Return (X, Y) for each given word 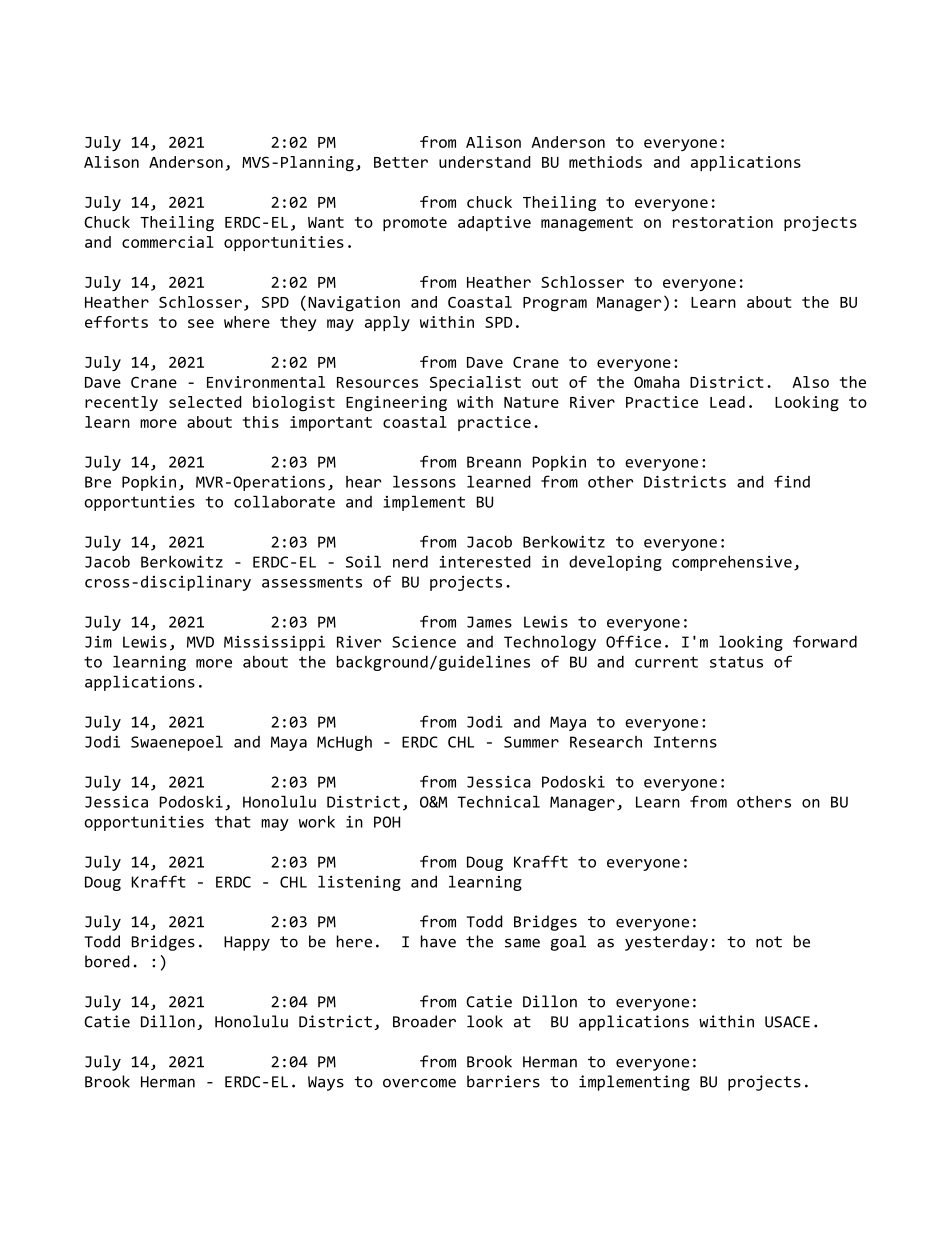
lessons (424, 481)
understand (485, 162)
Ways (326, 1083)
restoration (723, 222)
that (233, 822)
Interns (685, 742)
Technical (498, 801)
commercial (168, 242)
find (792, 481)
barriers (503, 1081)
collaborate (284, 501)
